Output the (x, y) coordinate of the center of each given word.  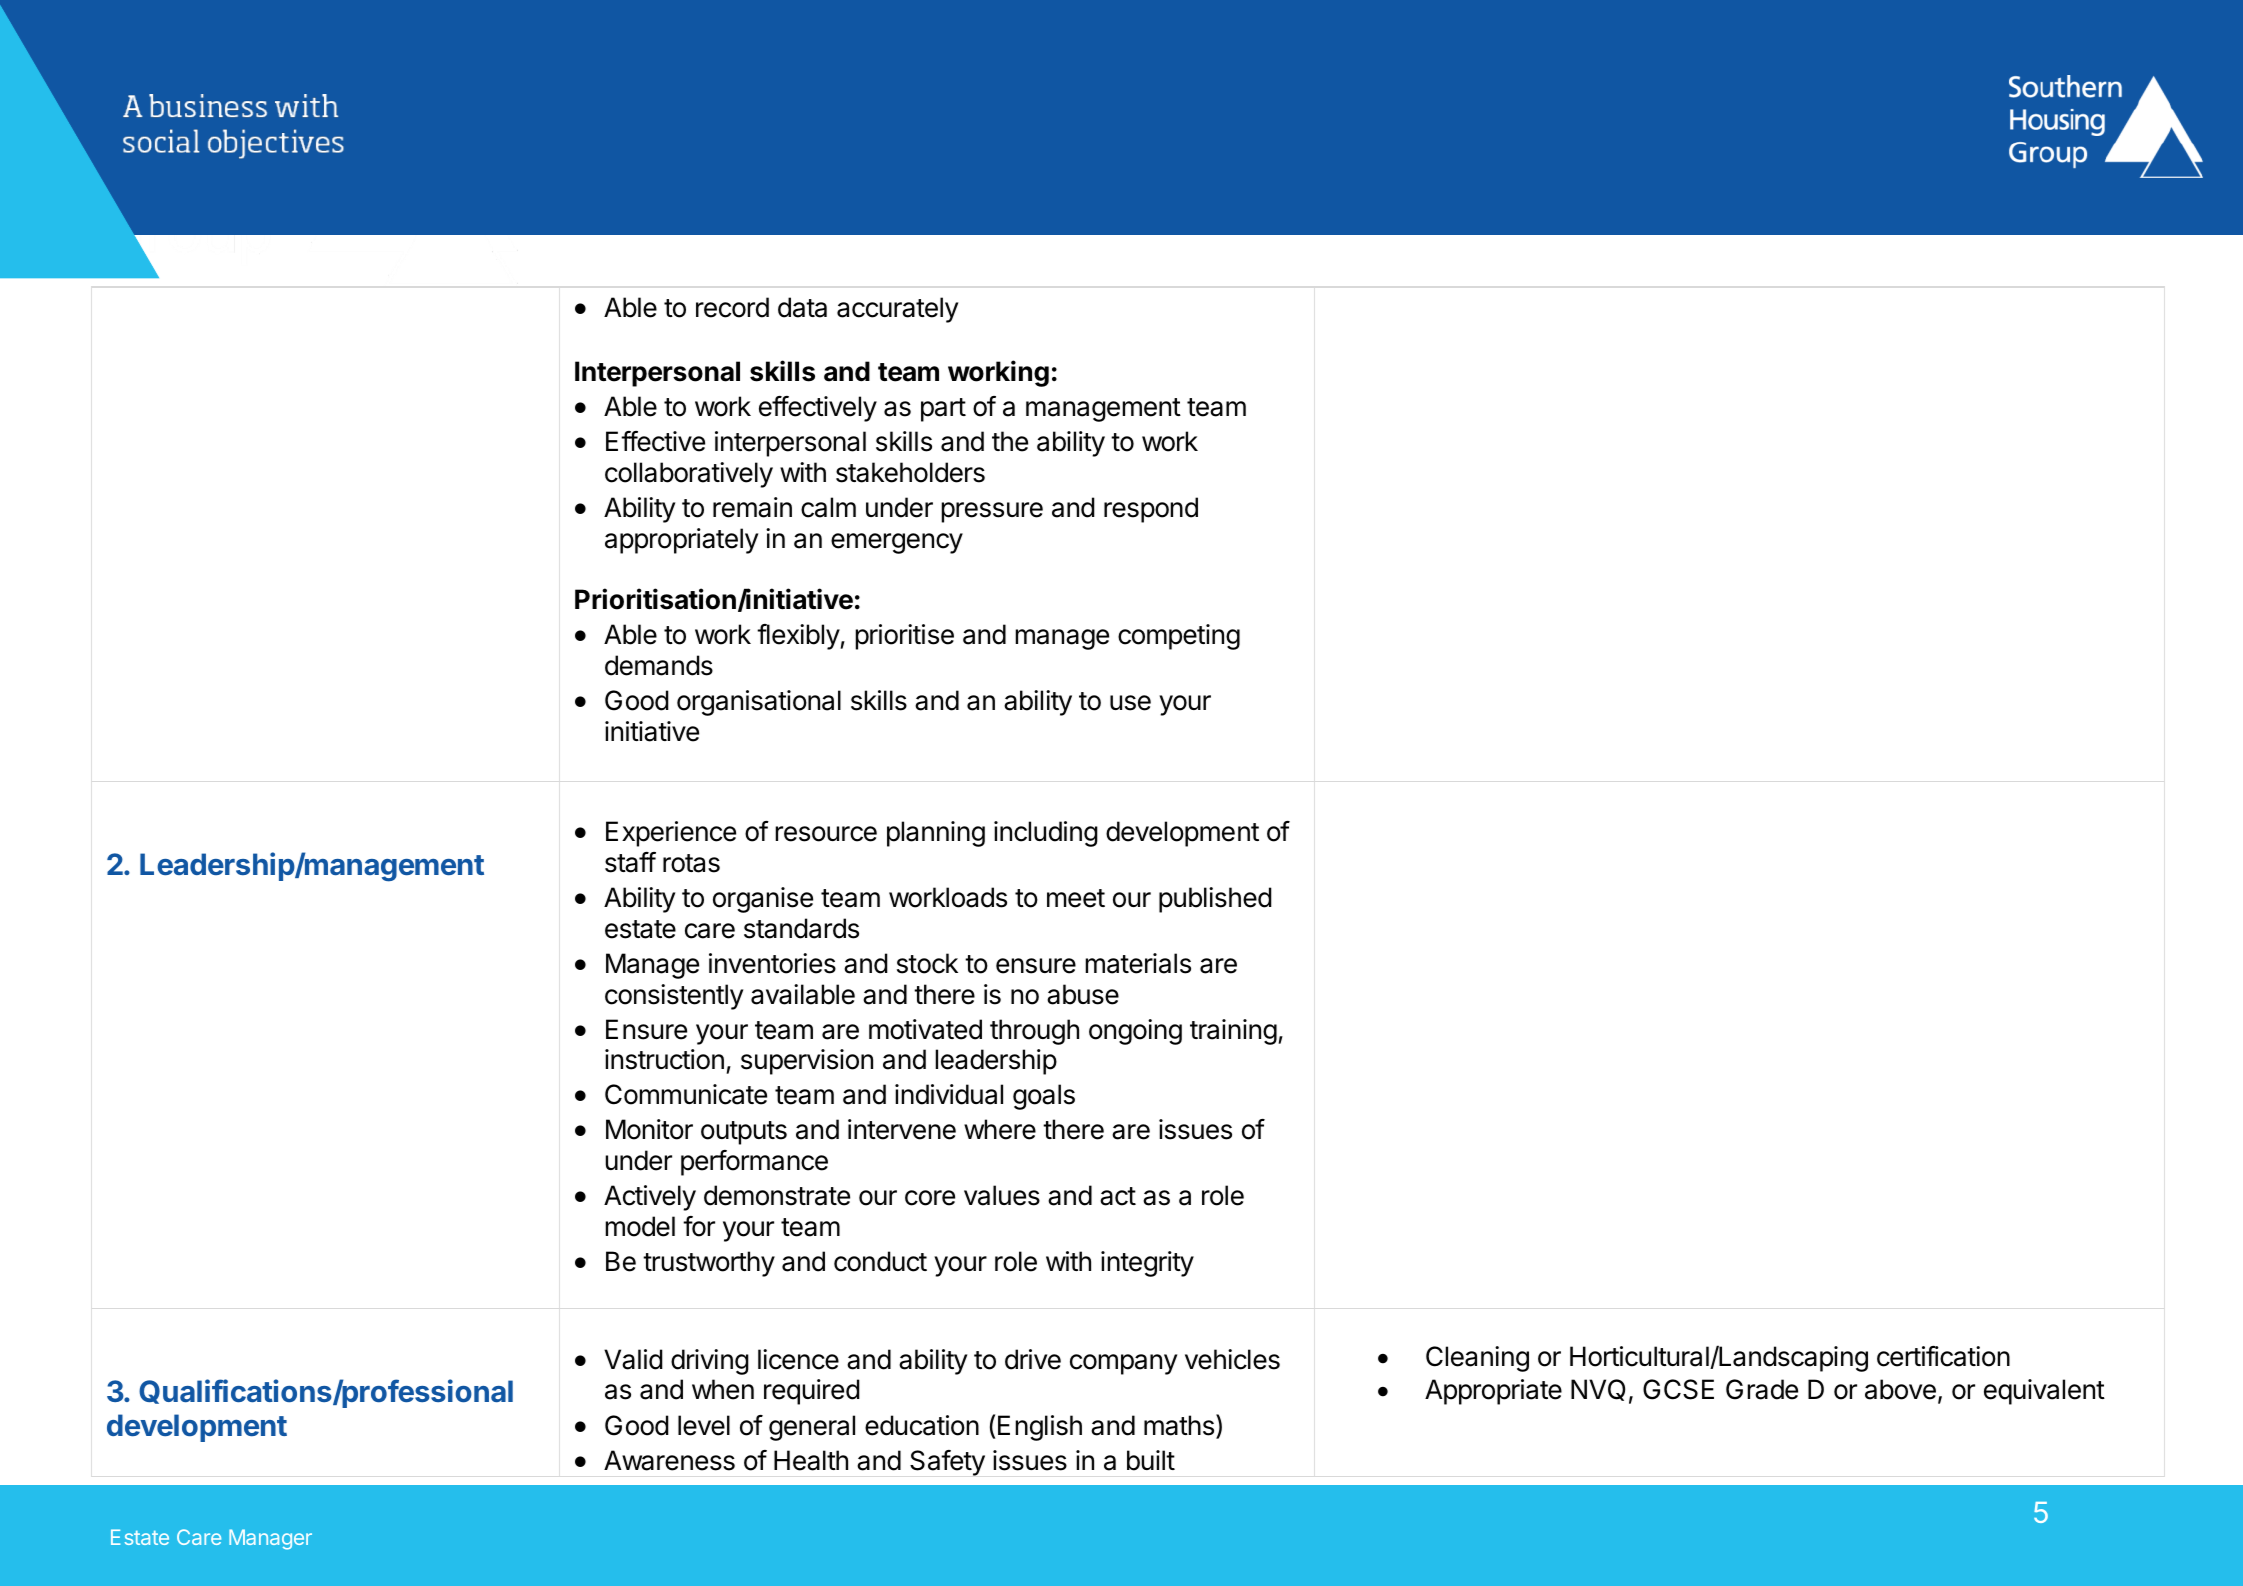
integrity (1147, 1264)
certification (1943, 1356)
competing (1179, 637)
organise (763, 900)
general (812, 1428)
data (802, 307)
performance (754, 1163)
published (1215, 900)
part (943, 410)
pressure (992, 512)
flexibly (799, 637)
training (1233, 1032)
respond (1151, 510)
